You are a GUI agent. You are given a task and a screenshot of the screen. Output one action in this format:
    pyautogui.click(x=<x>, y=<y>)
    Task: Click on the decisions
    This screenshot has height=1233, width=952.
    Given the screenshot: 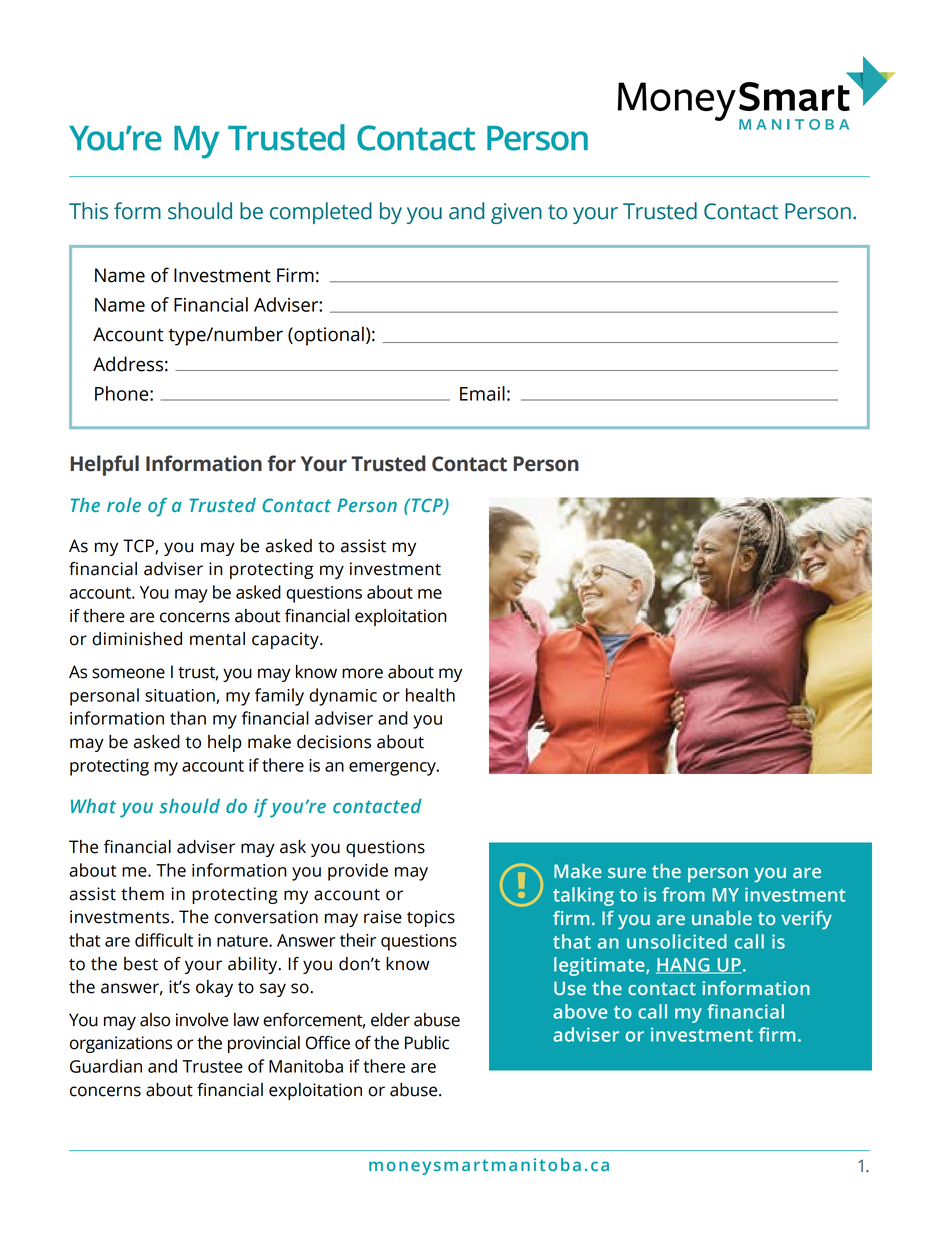 What is the action you would take?
    pyautogui.click(x=334, y=742)
